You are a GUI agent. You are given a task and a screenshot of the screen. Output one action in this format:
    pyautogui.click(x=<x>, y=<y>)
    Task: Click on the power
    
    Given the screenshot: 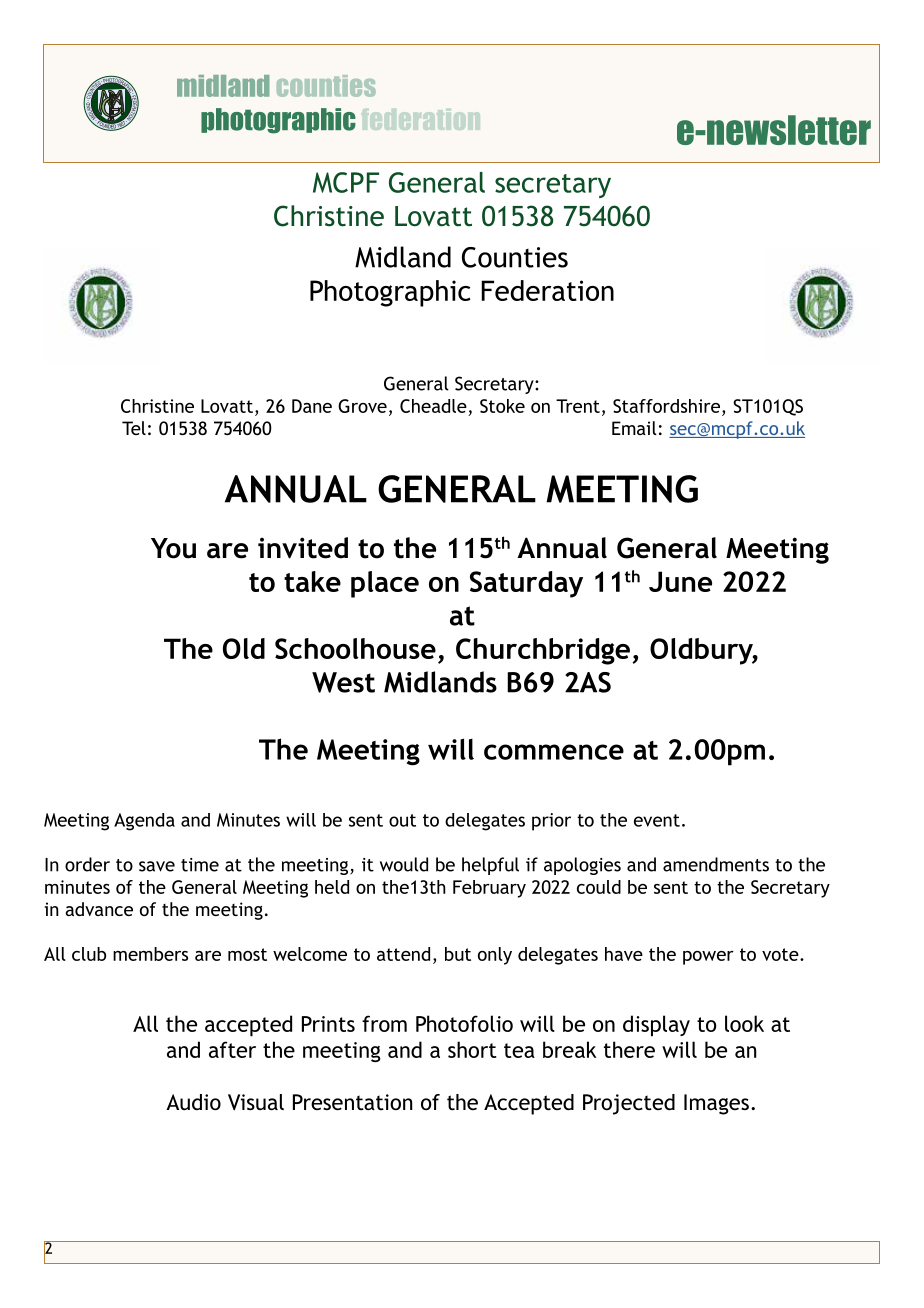 What is the action you would take?
    pyautogui.click(x=708, y=958)
